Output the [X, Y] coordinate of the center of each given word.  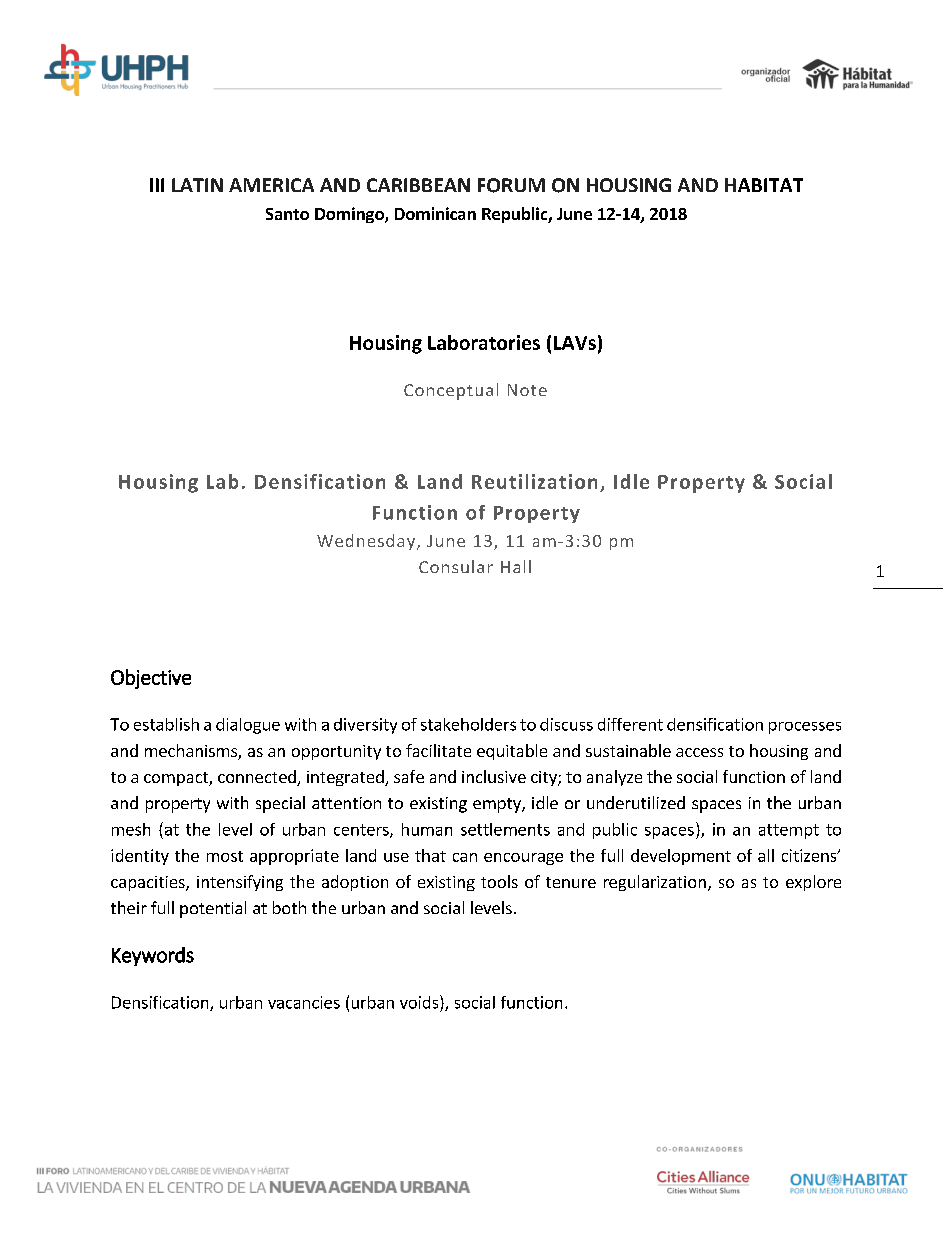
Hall [516, 566]
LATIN [197, 185]
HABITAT [764, 185]
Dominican [435, 213]
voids [420, 1002]
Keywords [153, 956]
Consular [456, 566]
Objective [151, 679]
